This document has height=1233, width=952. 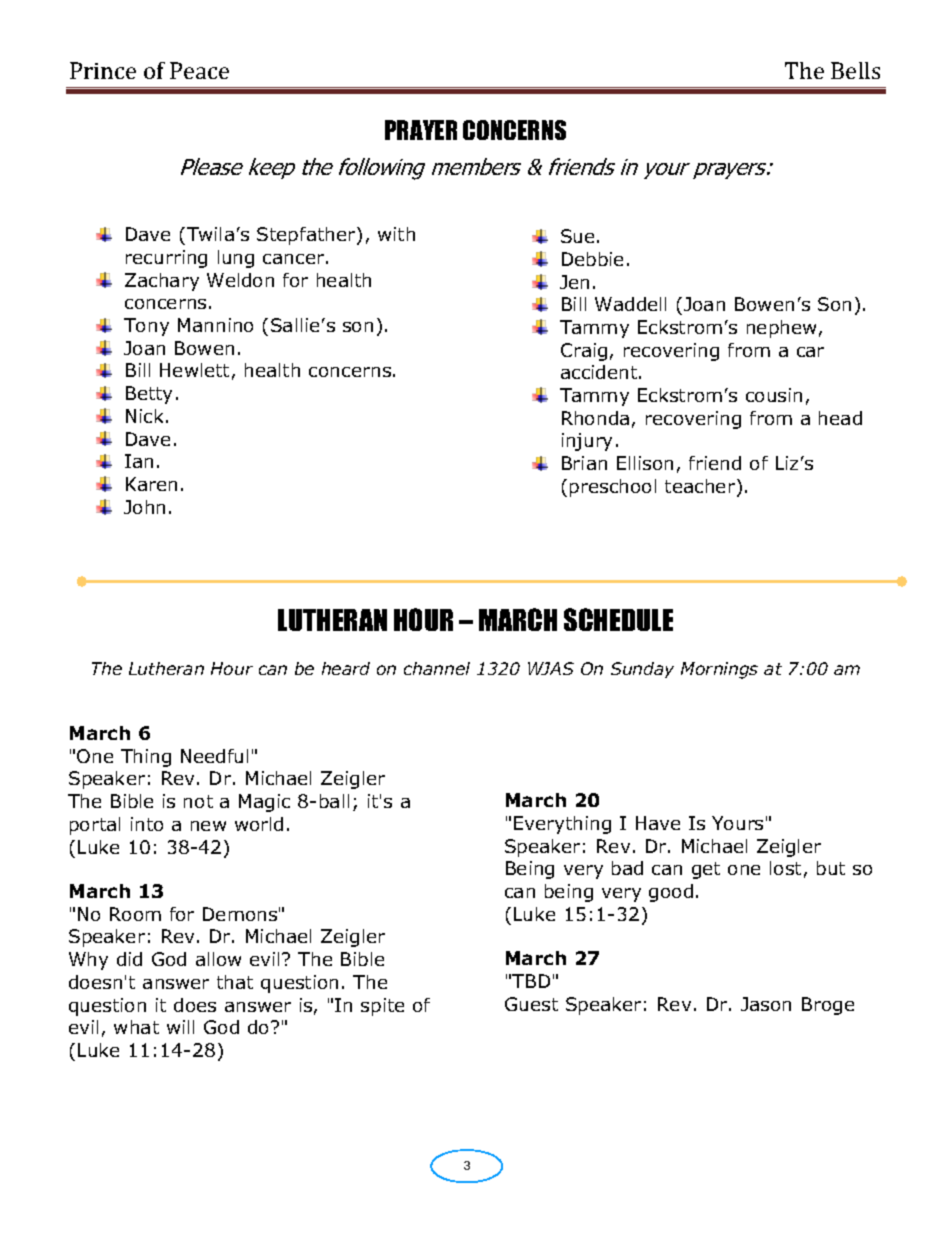 I want to click on teacher, so click(x=701, y=487).
